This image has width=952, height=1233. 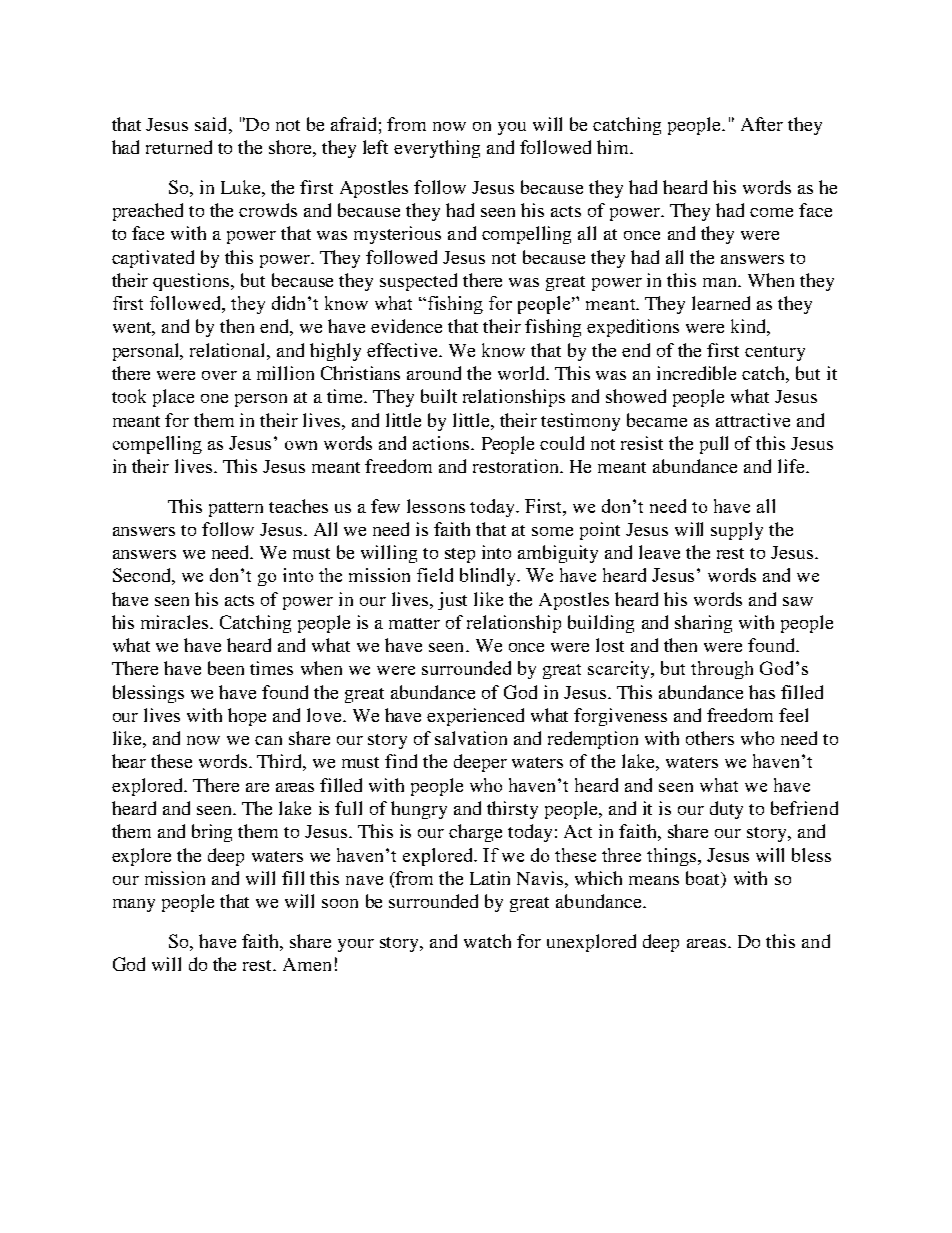 What do you see at coordinates (762, 124) in the image?
I see `After` at bounding box center [762, 124].
